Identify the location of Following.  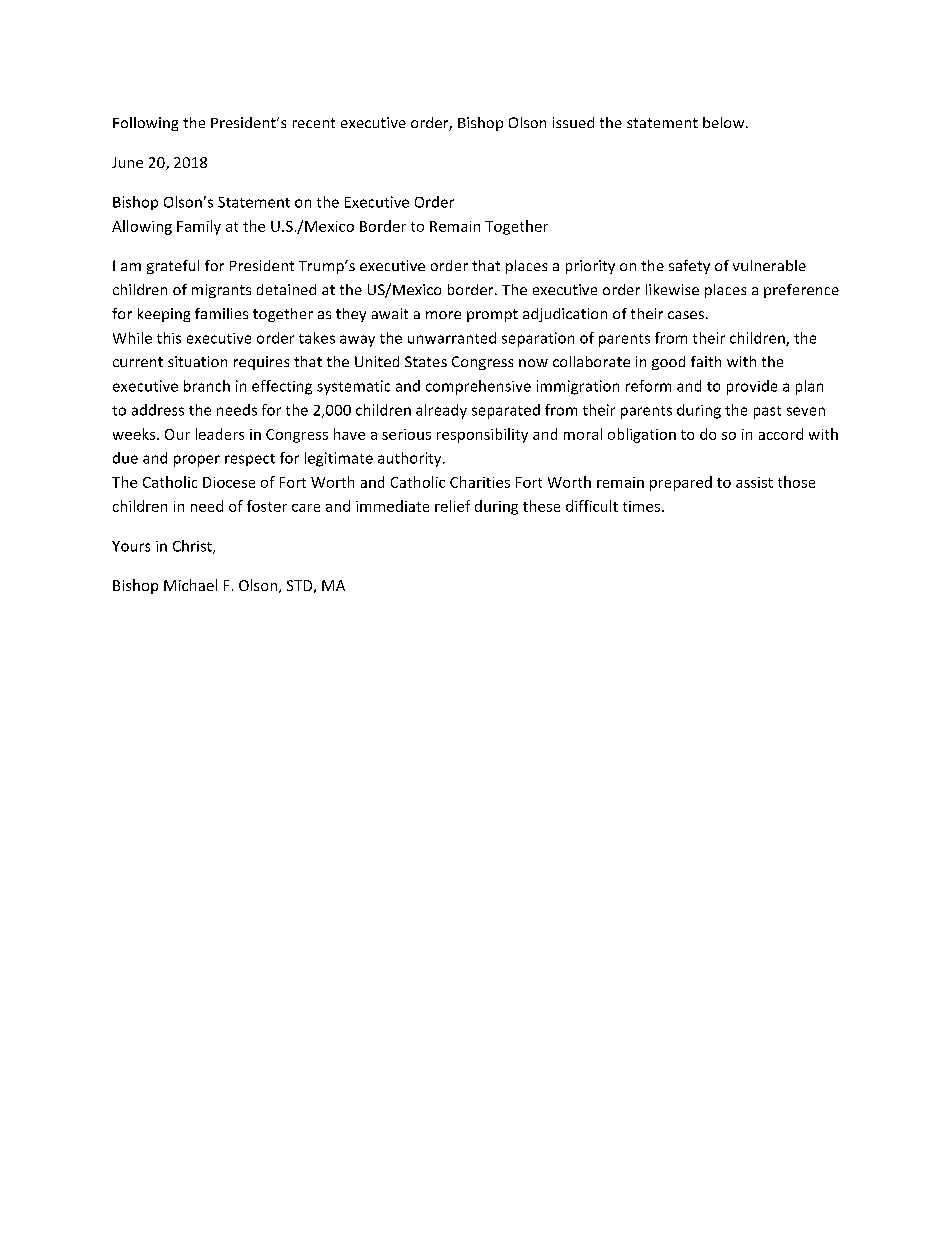
(145, 124).
